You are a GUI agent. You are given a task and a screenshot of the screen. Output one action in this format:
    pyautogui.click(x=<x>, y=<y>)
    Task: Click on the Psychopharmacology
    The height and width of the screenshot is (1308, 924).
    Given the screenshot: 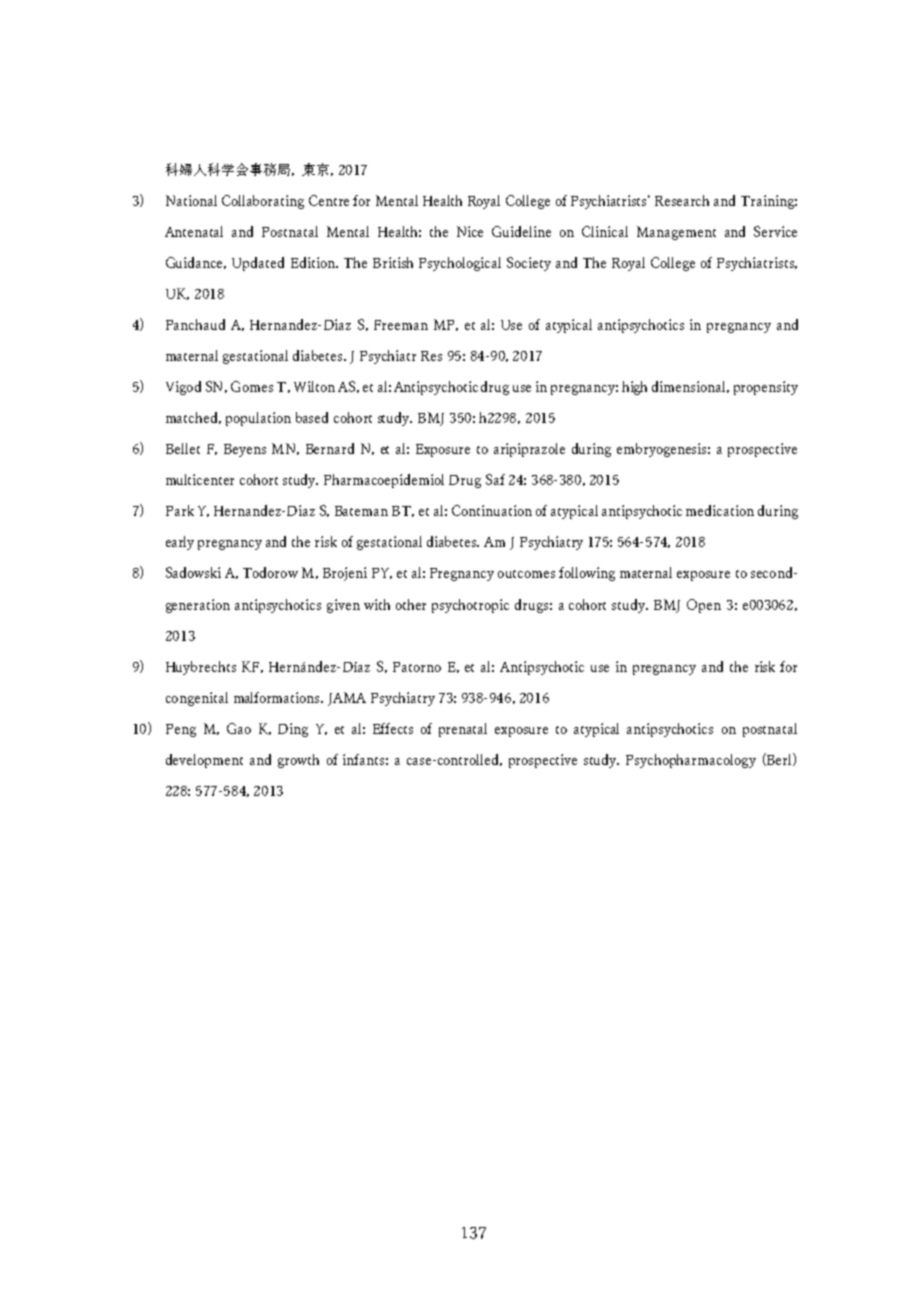 What is the action you would take?
    pyautogui.click(x=691, y=761)
